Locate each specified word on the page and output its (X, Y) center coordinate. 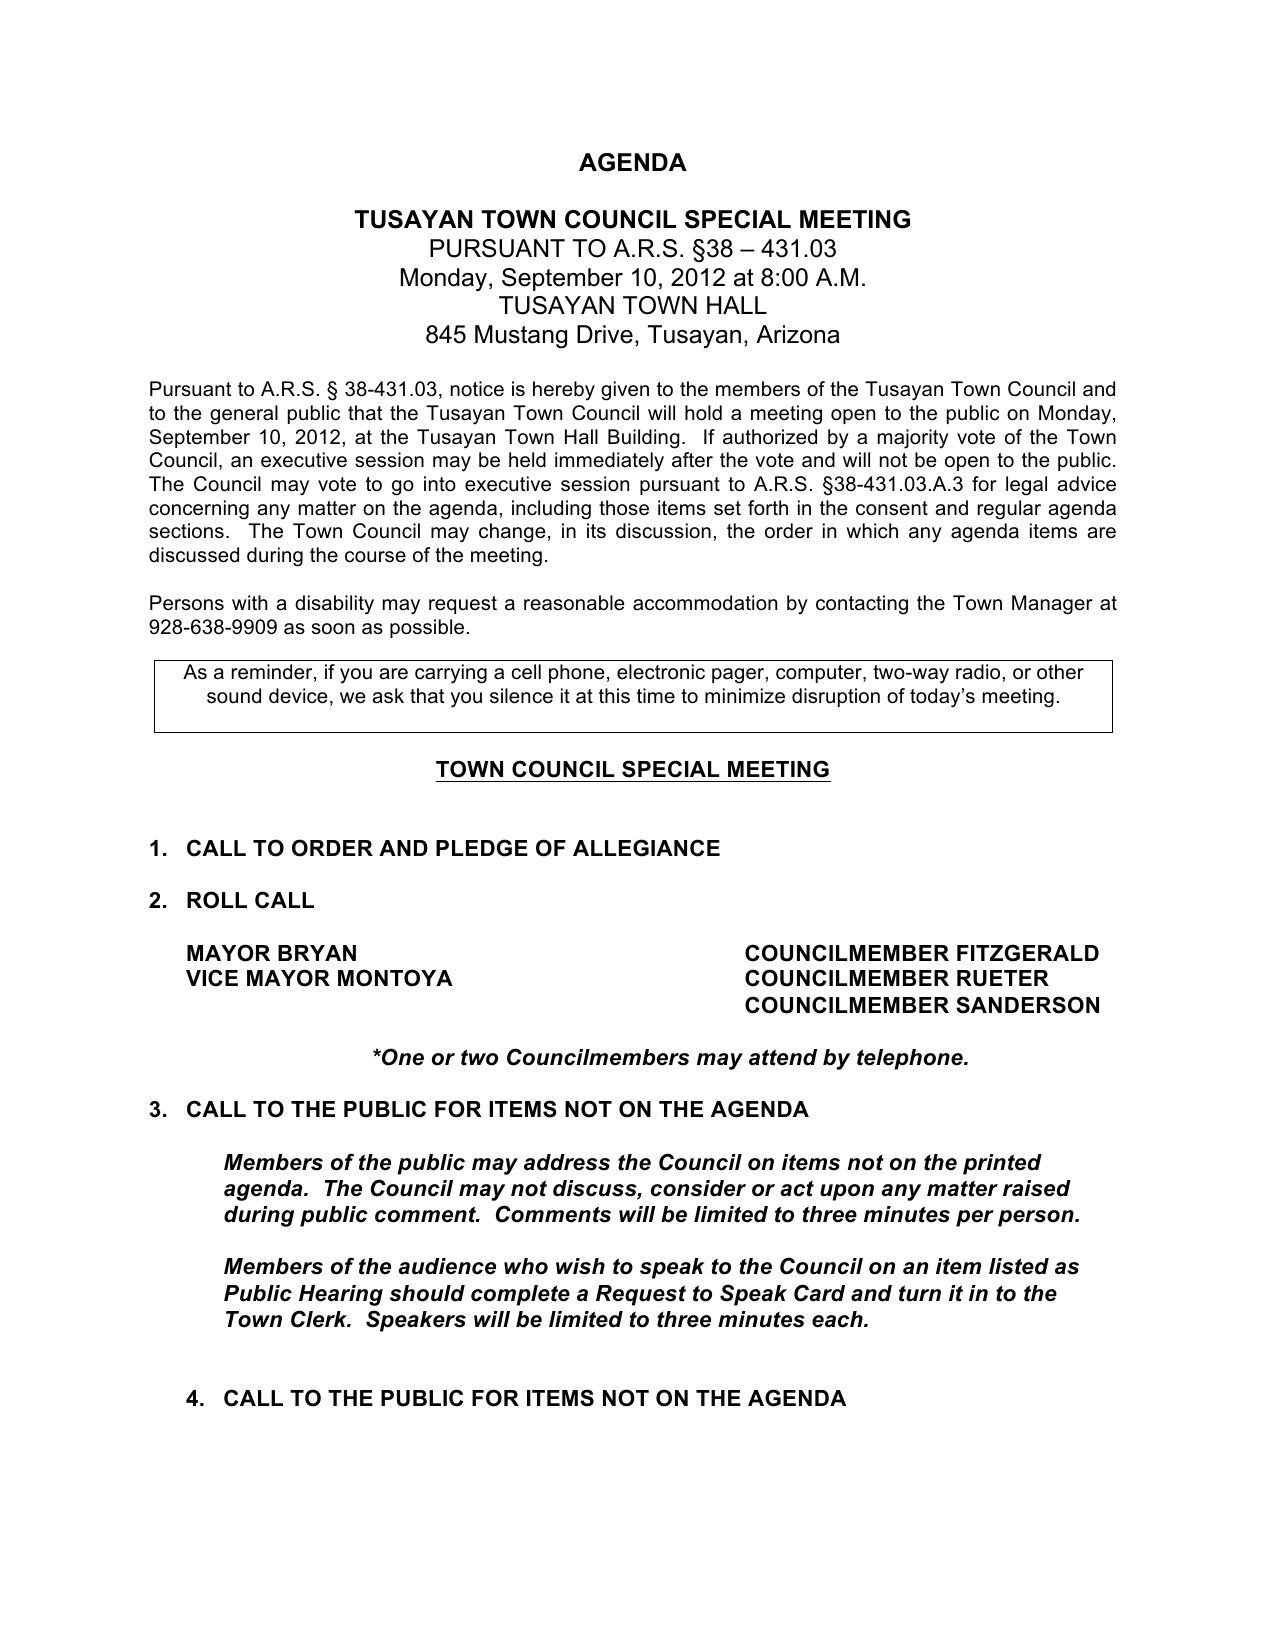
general (244, 415)
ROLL (217, 900)
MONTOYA (395, 978)
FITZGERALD (1028, 953)
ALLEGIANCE (646, 848)
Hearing (341, 1295)
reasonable (574, 603)
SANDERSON (1027, 1005)
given (625, 391)
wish (580, 1266)
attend (783, 1057)
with (249, 602)
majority (913, 439)
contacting (862, 605)
